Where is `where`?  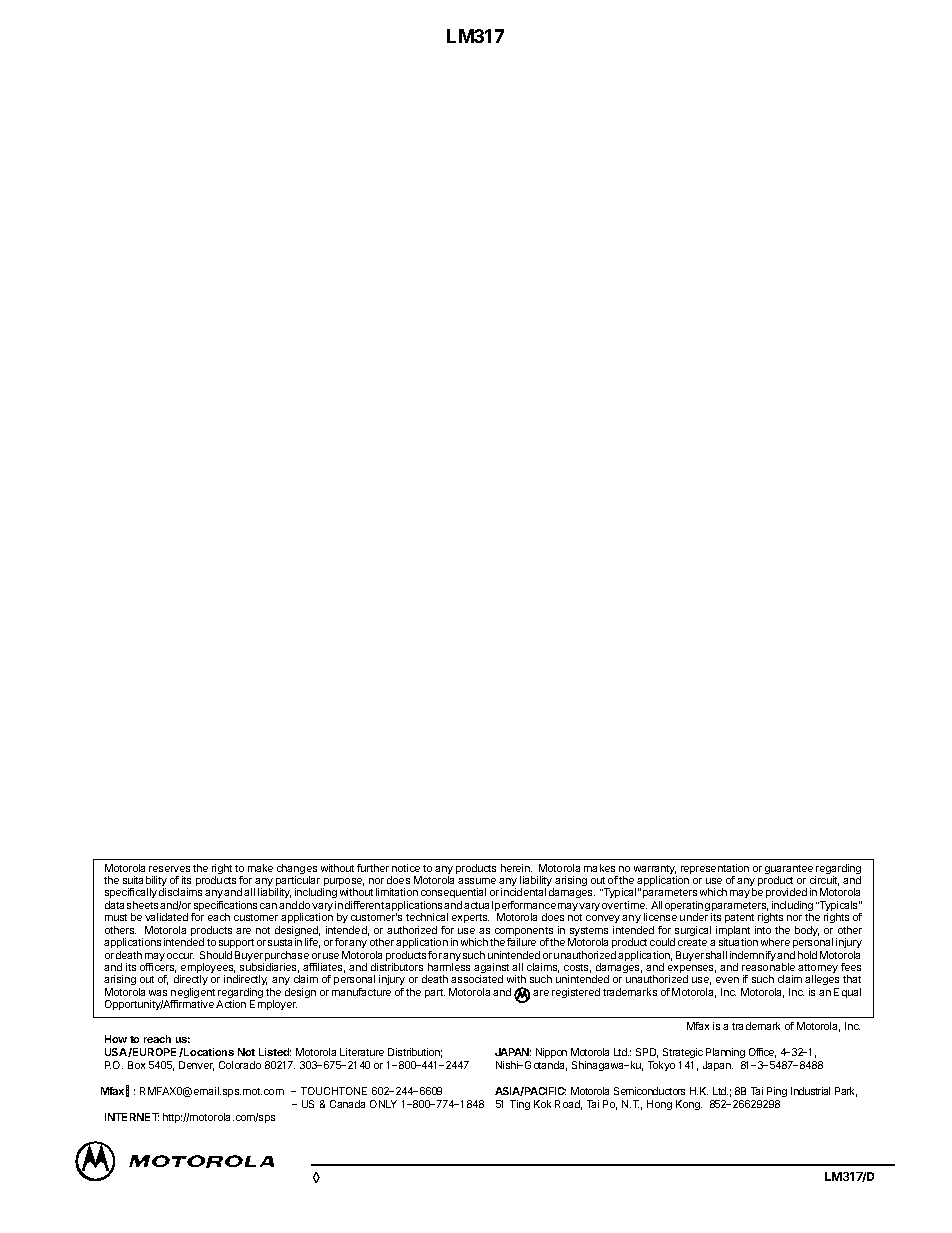 where is located at coordinates (775, 942).
